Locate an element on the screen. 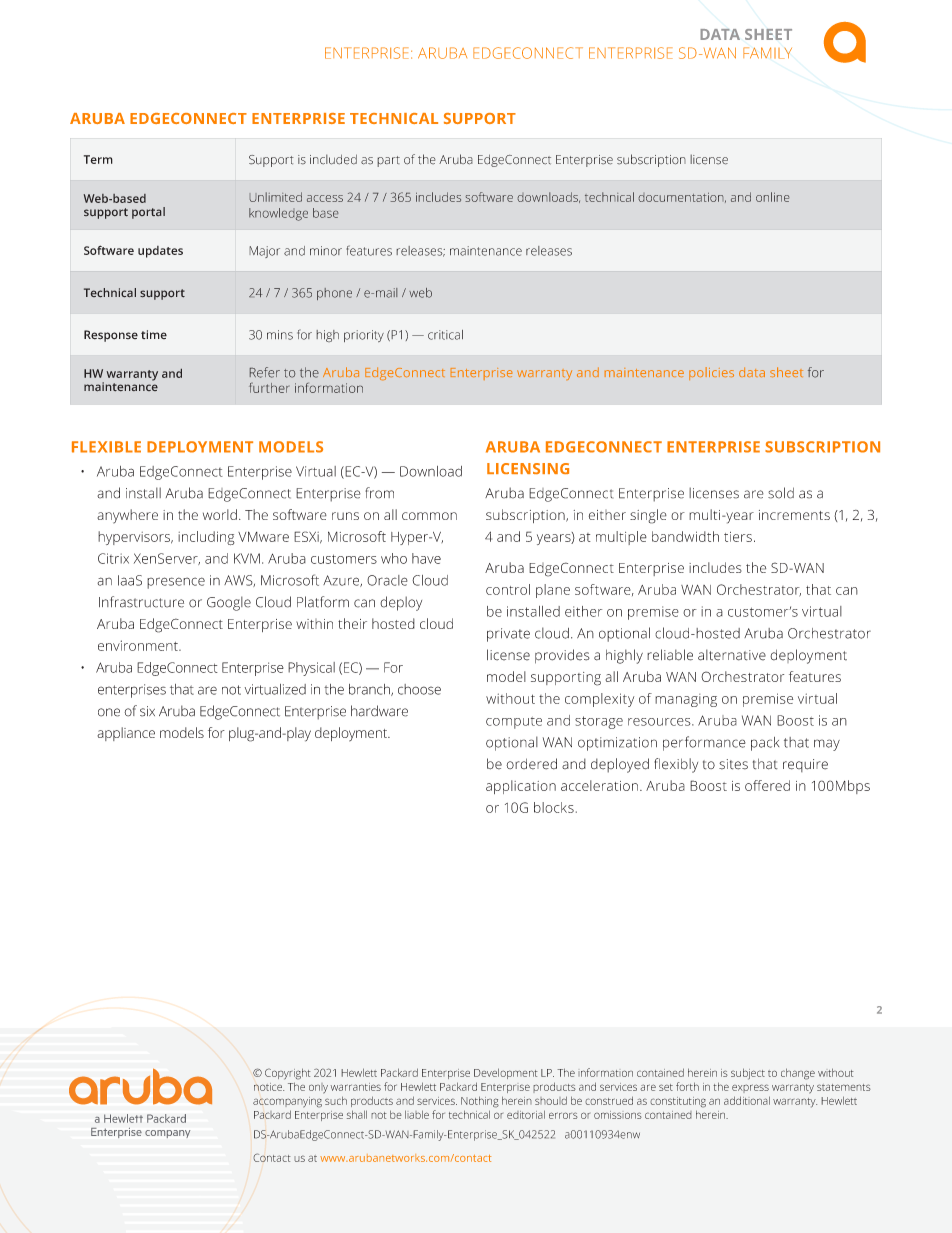  part is located at coordinates (388, 161).
